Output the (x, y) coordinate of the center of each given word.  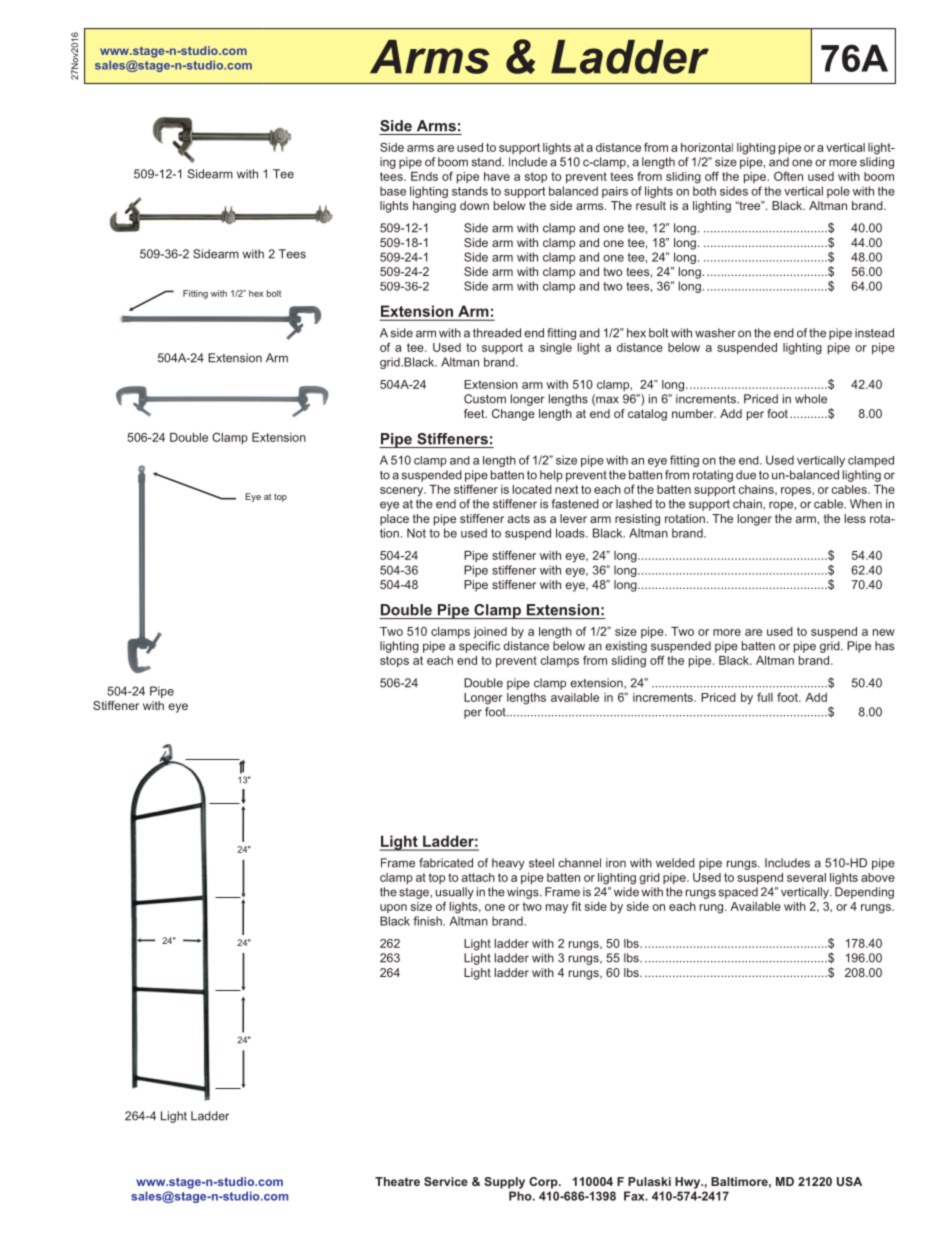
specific (479, 647)
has (884, 646)
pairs (615, 192)
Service (446, 1181)
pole (838, 192)
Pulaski (649, 1181)
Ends (424, 176)
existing (626, 647)
